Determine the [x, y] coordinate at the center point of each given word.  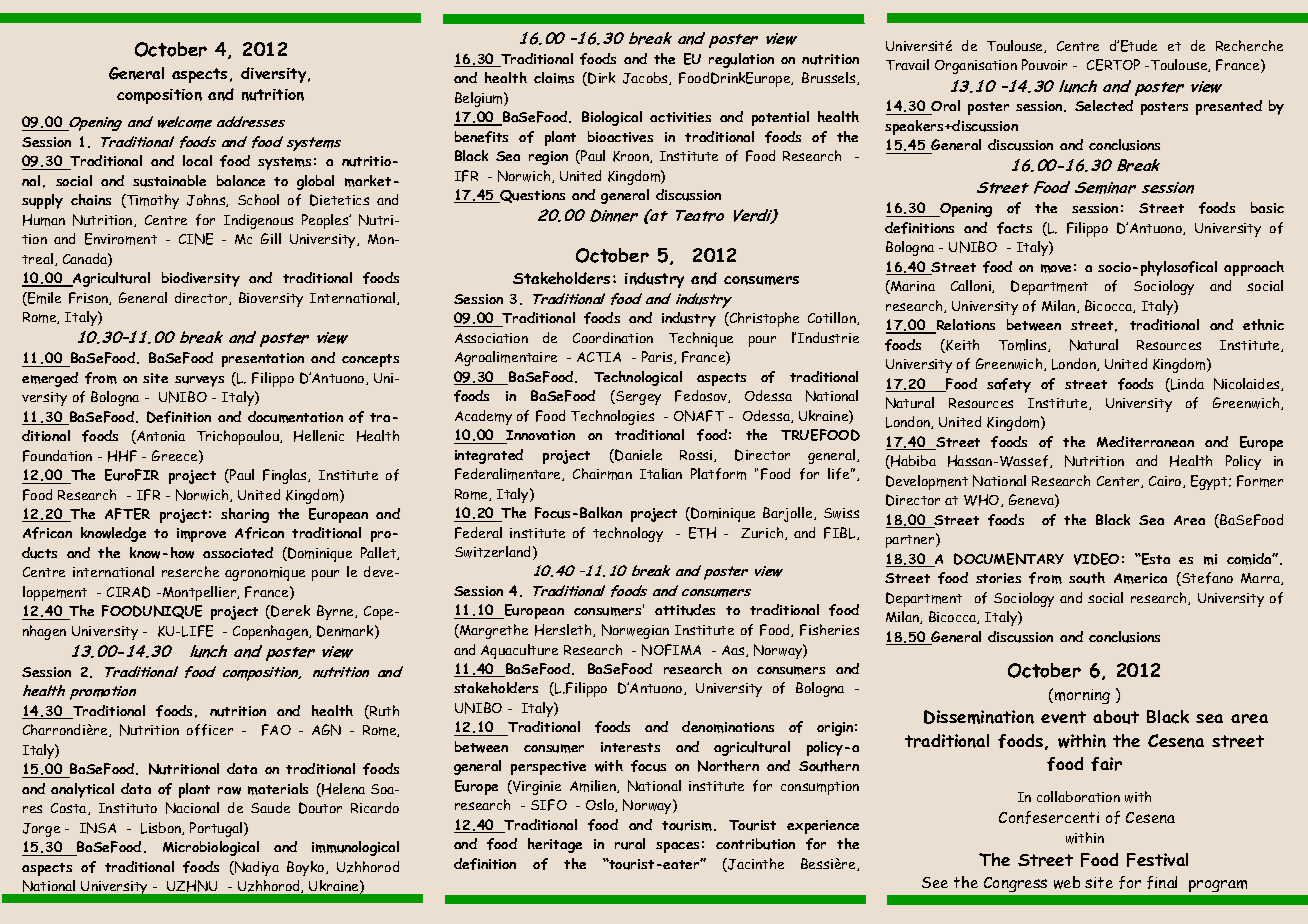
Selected [1104, 105]
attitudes [685, 610]
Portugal [217, 829]
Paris [658, 357]
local [197, 160]
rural [630, 844]
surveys [199, 381]
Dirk [601, 78]
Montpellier [199, 593]
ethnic [1263, 324]
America [1140, 578]
